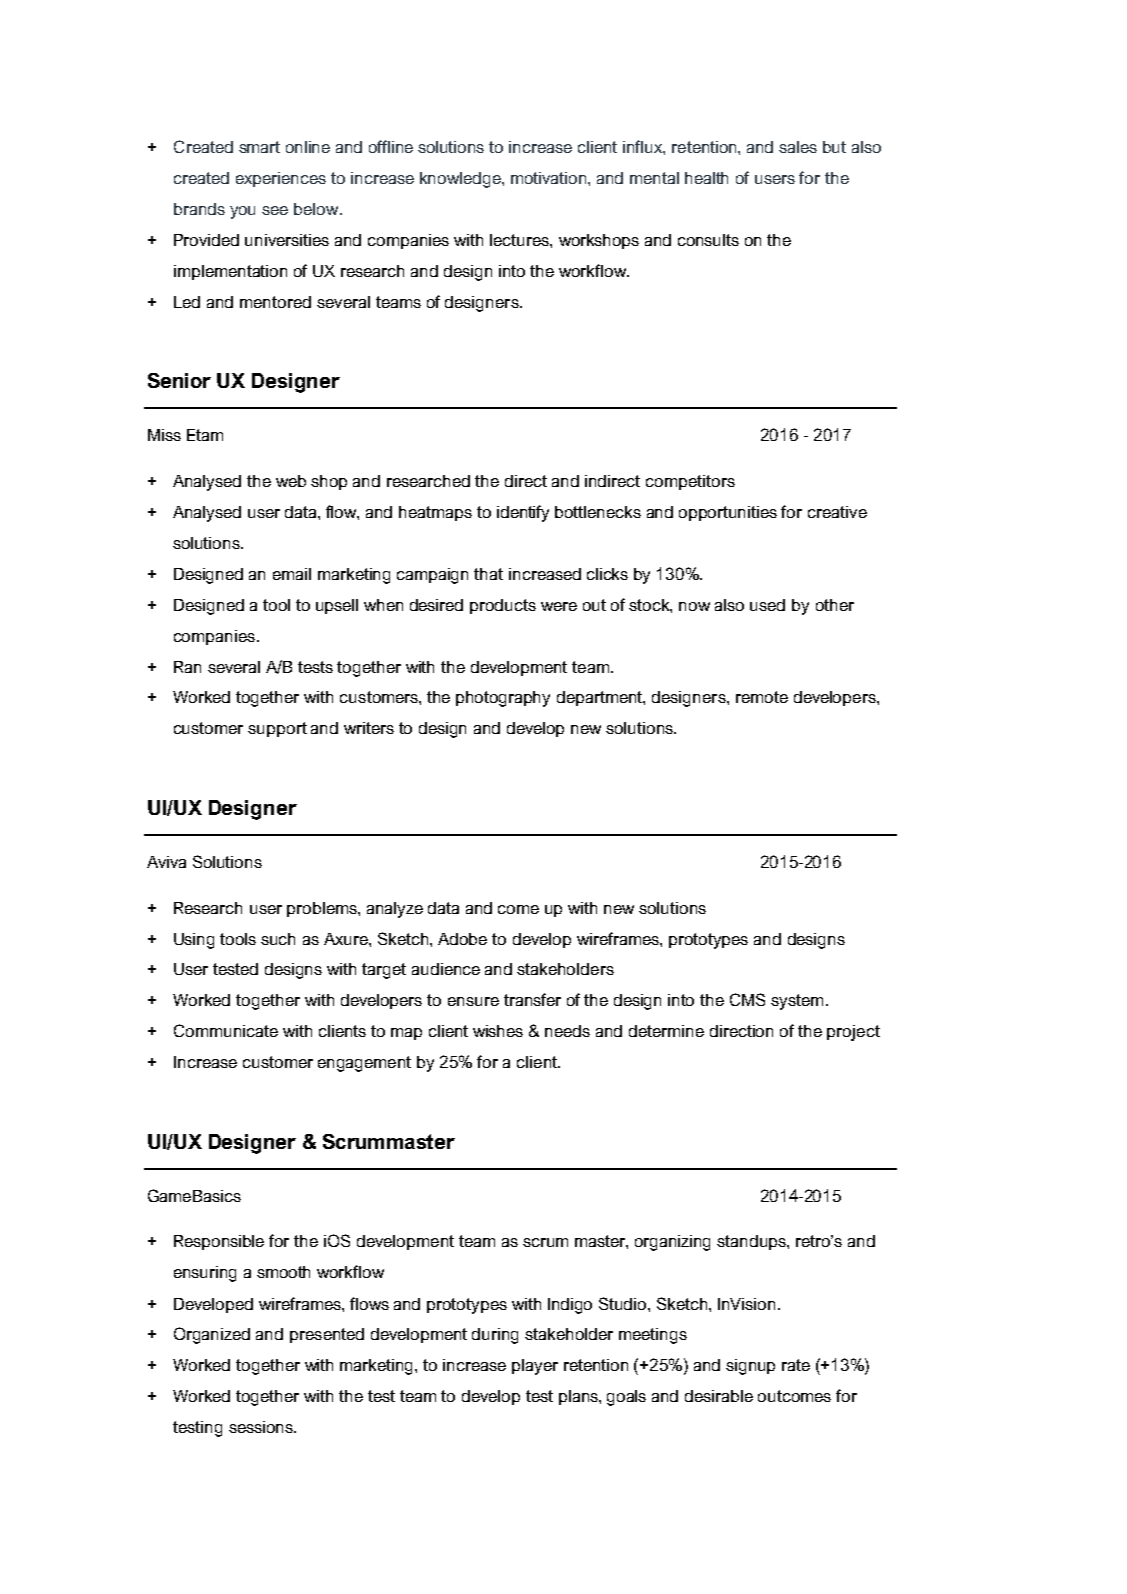 Image resolution: width=1127 pixels, height=1594 pixels. I want to click on photography, so click(503, 699).
